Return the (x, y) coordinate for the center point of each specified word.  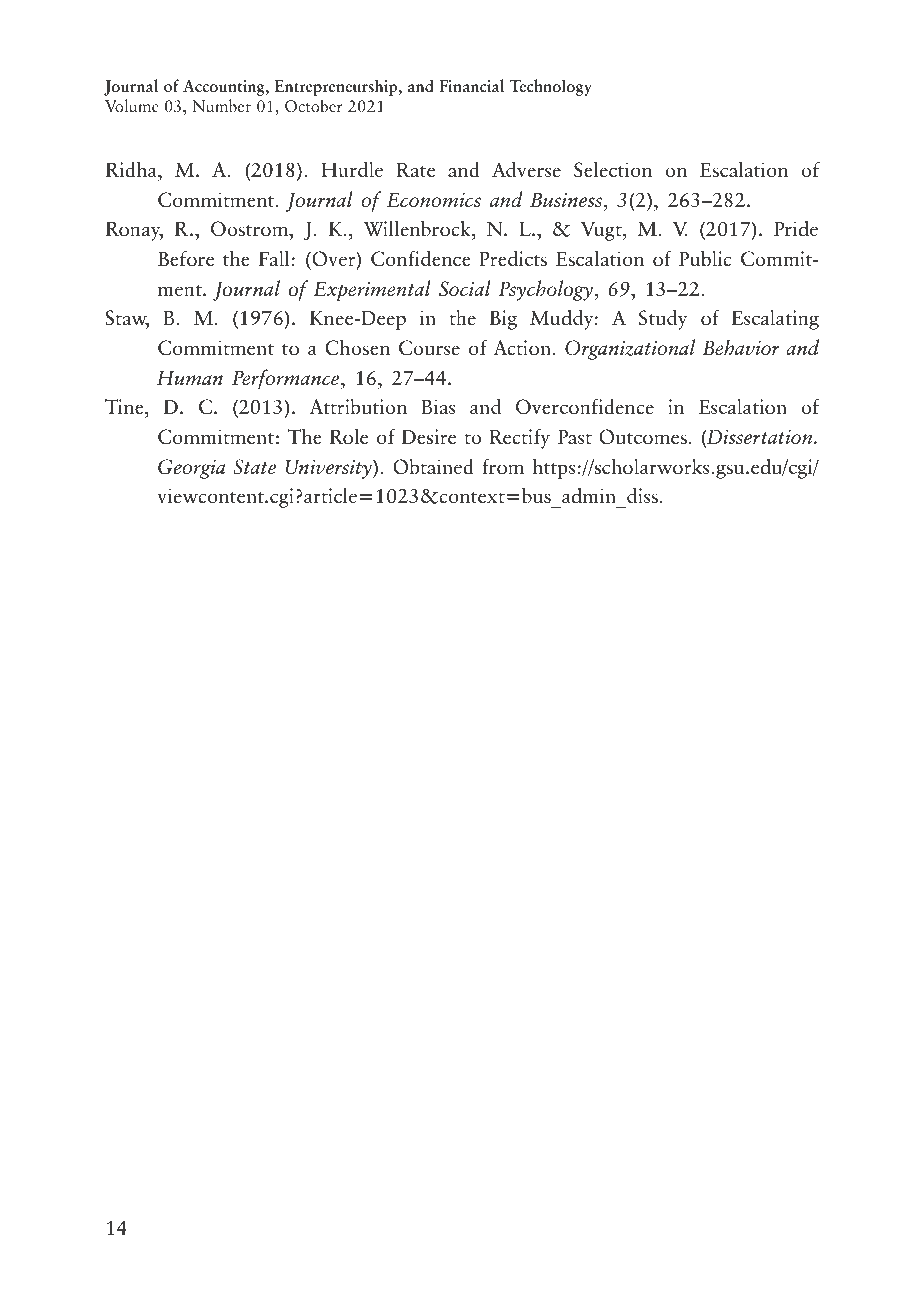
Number (221, 105)
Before (186, 258)
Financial (471, 85)
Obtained (433, 466)
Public (705, 258)
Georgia (191, 469)
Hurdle (352, 169)
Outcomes (643, 437)
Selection (613, 169)
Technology (550, 87)
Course (429, 348)
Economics (434, 200)
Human (190, 377)
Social (465, 288)
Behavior (741, 347)
